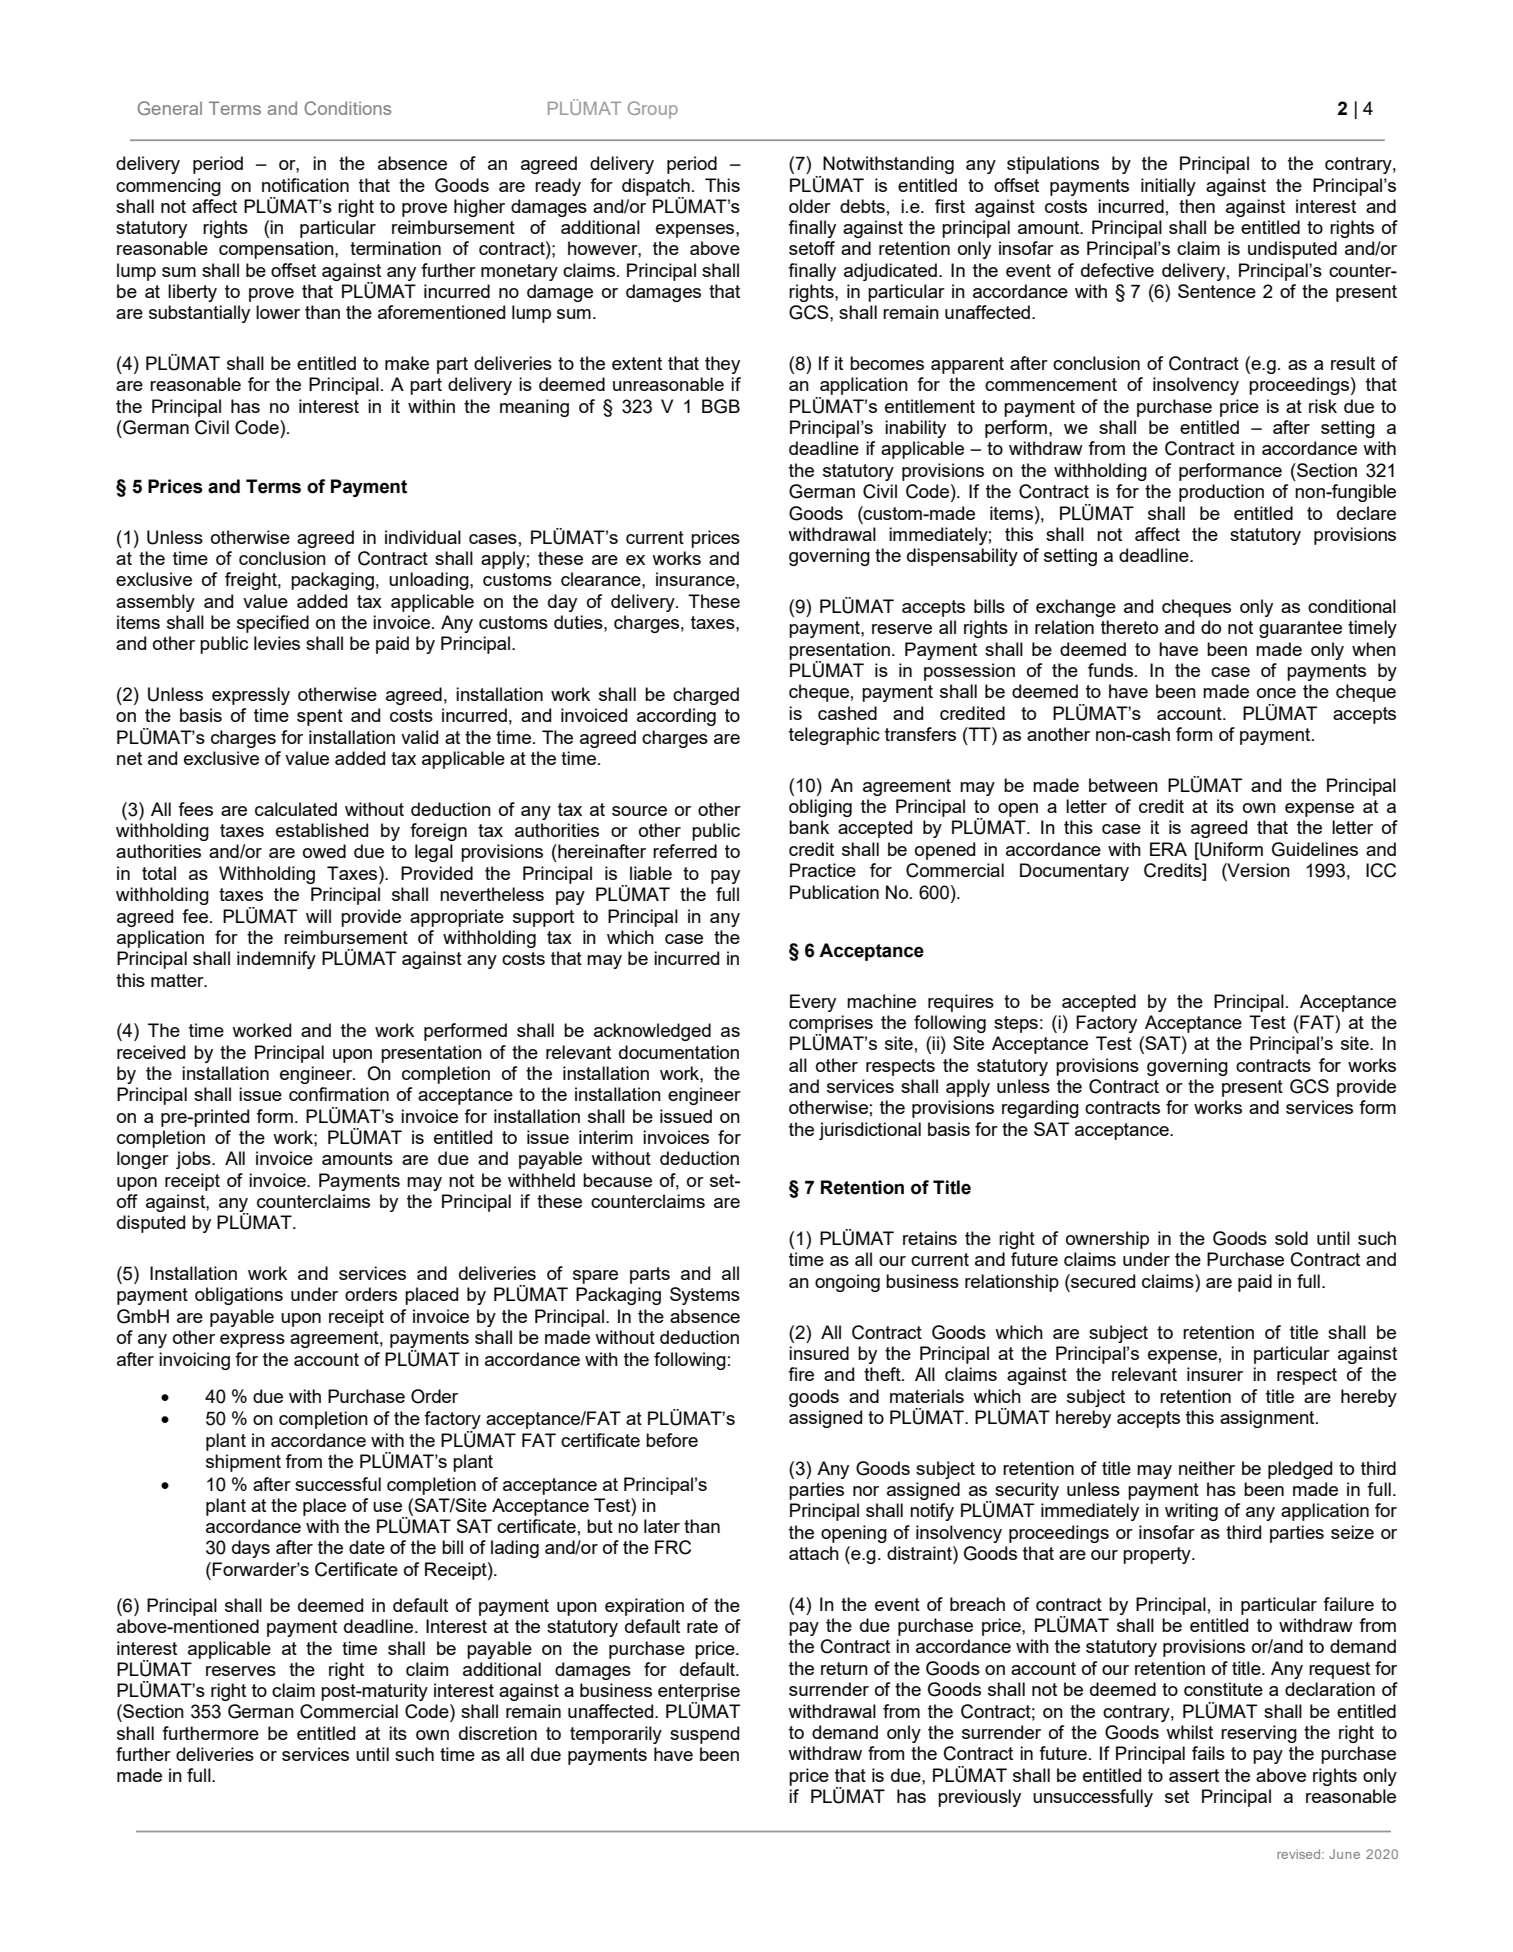 The image size is (1513, 1952). What do you see at coordinates (810, 206) in the screenshot?
I see `older` at bounding box center [810, 206].
